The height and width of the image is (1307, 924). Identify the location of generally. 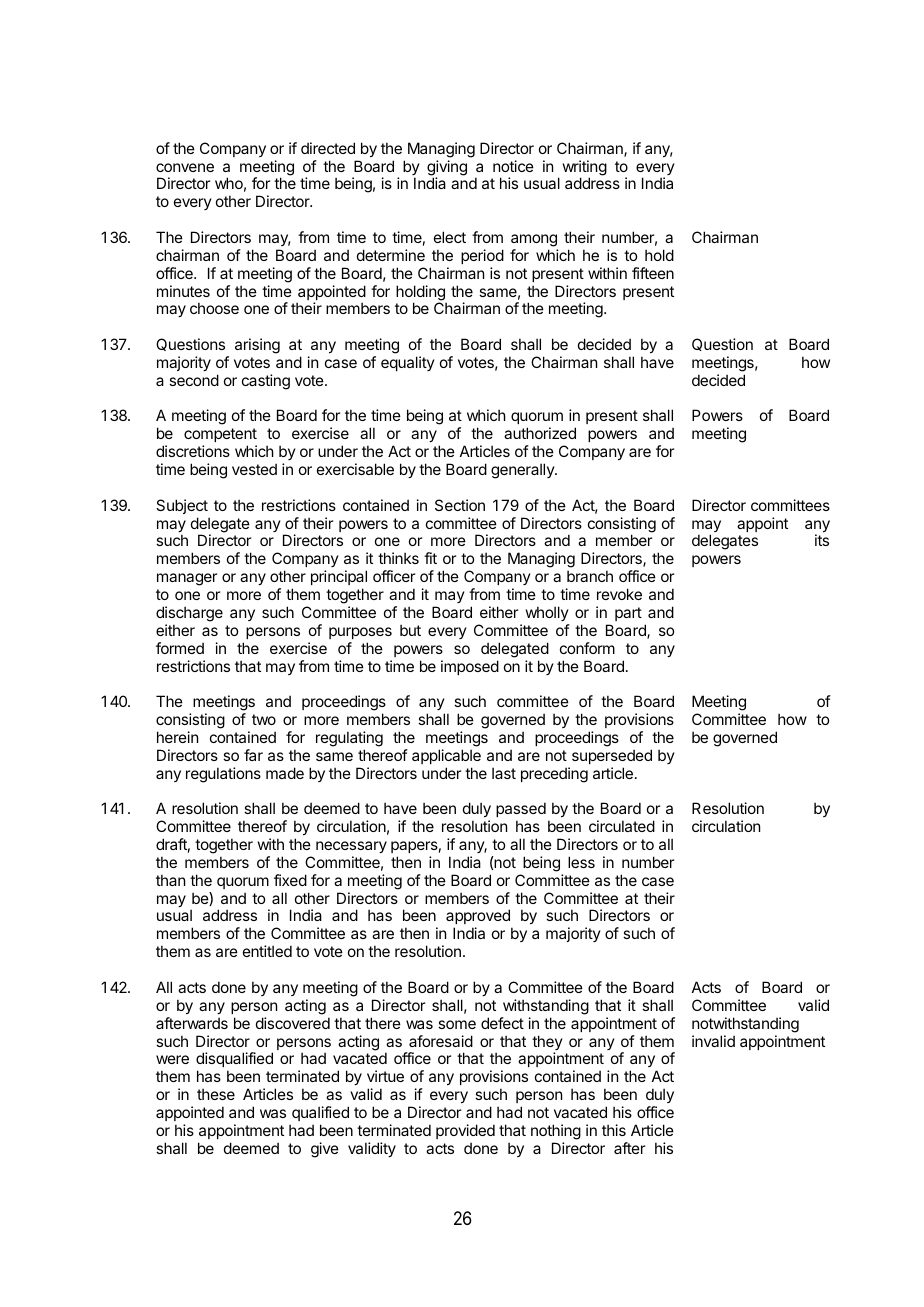
(523, 471).
